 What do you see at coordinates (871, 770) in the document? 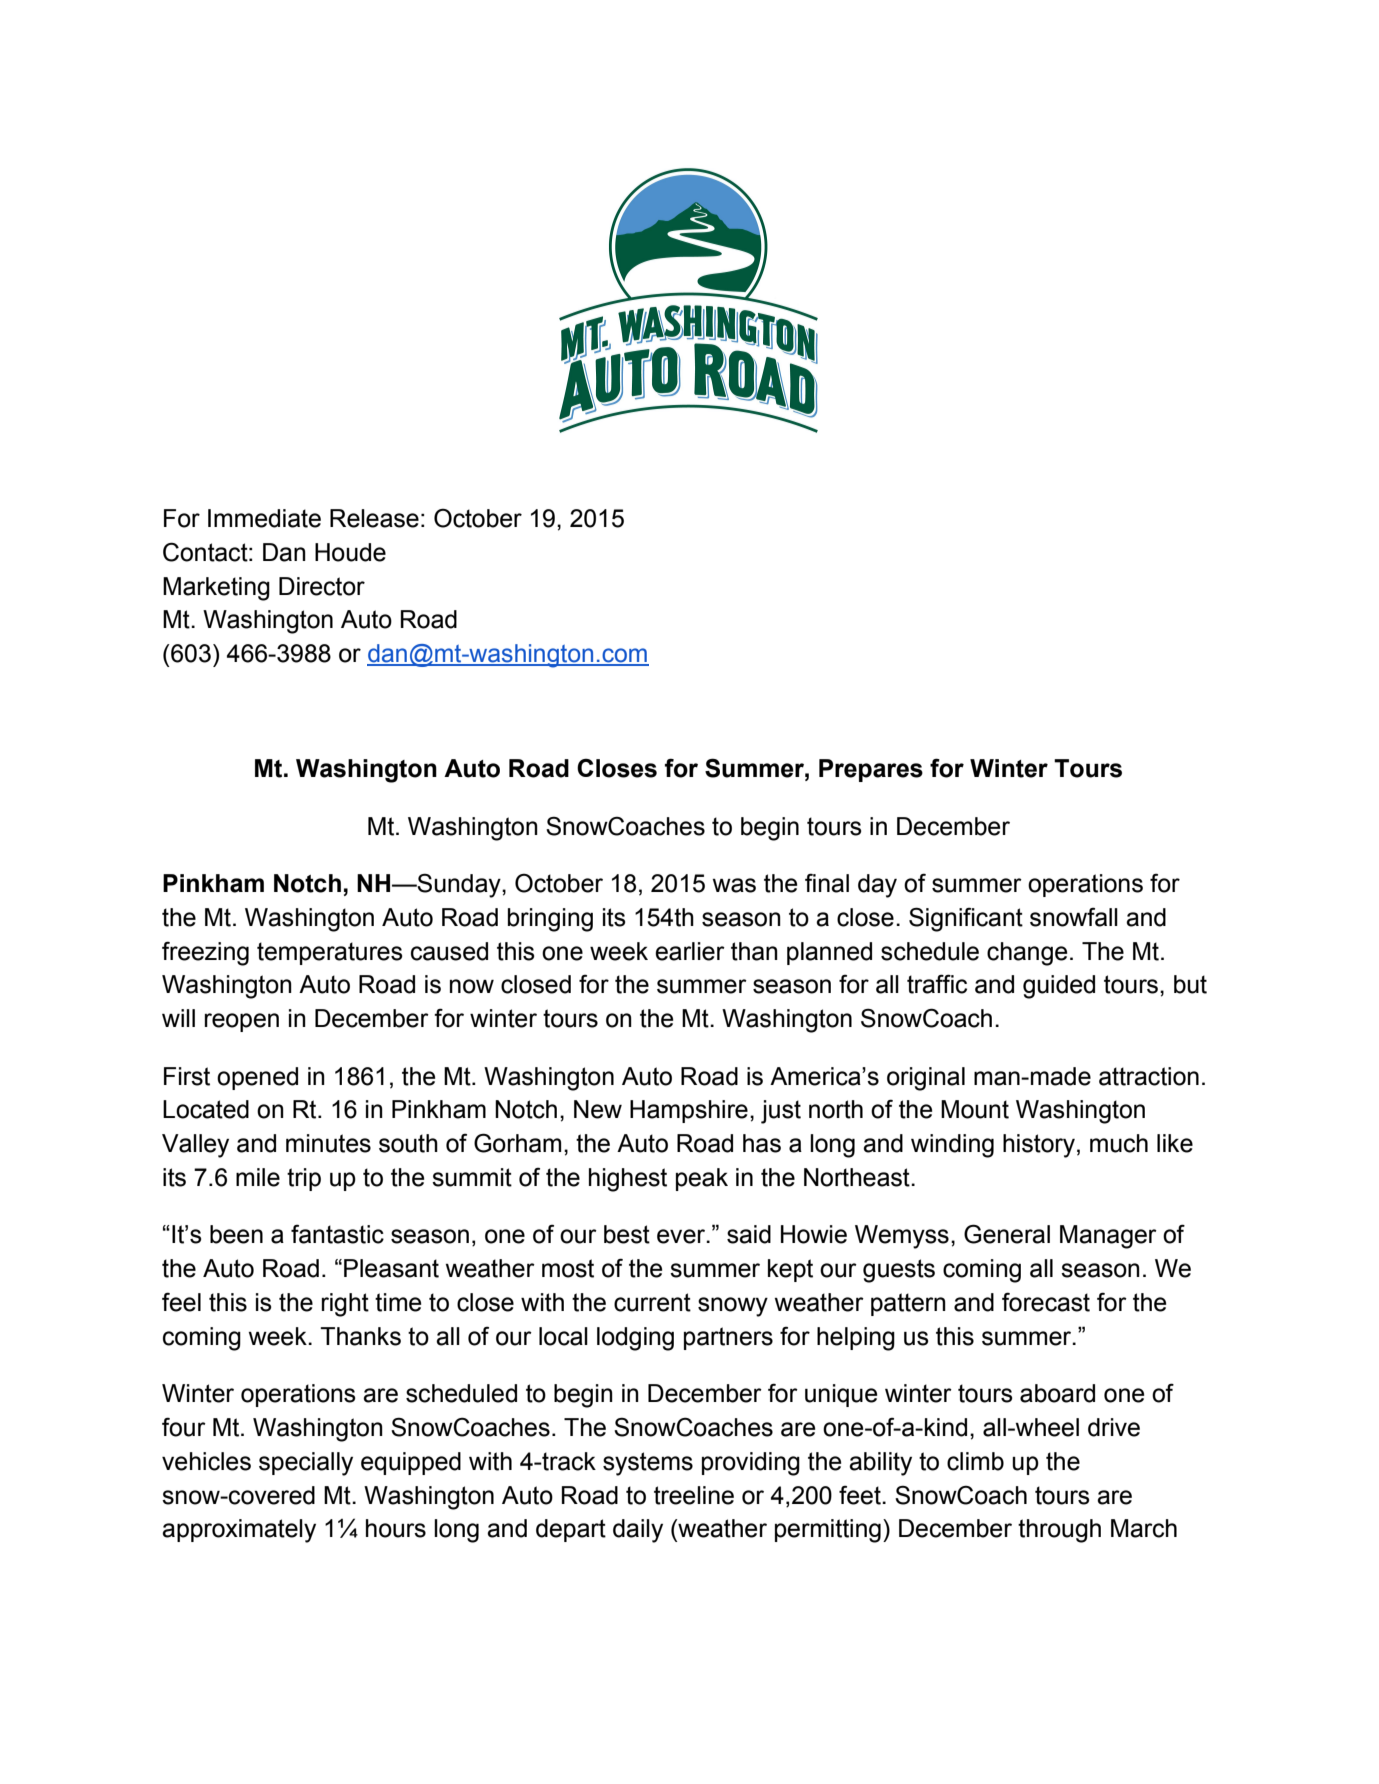
I see `Prepares` at bounding box center [871, 770].
